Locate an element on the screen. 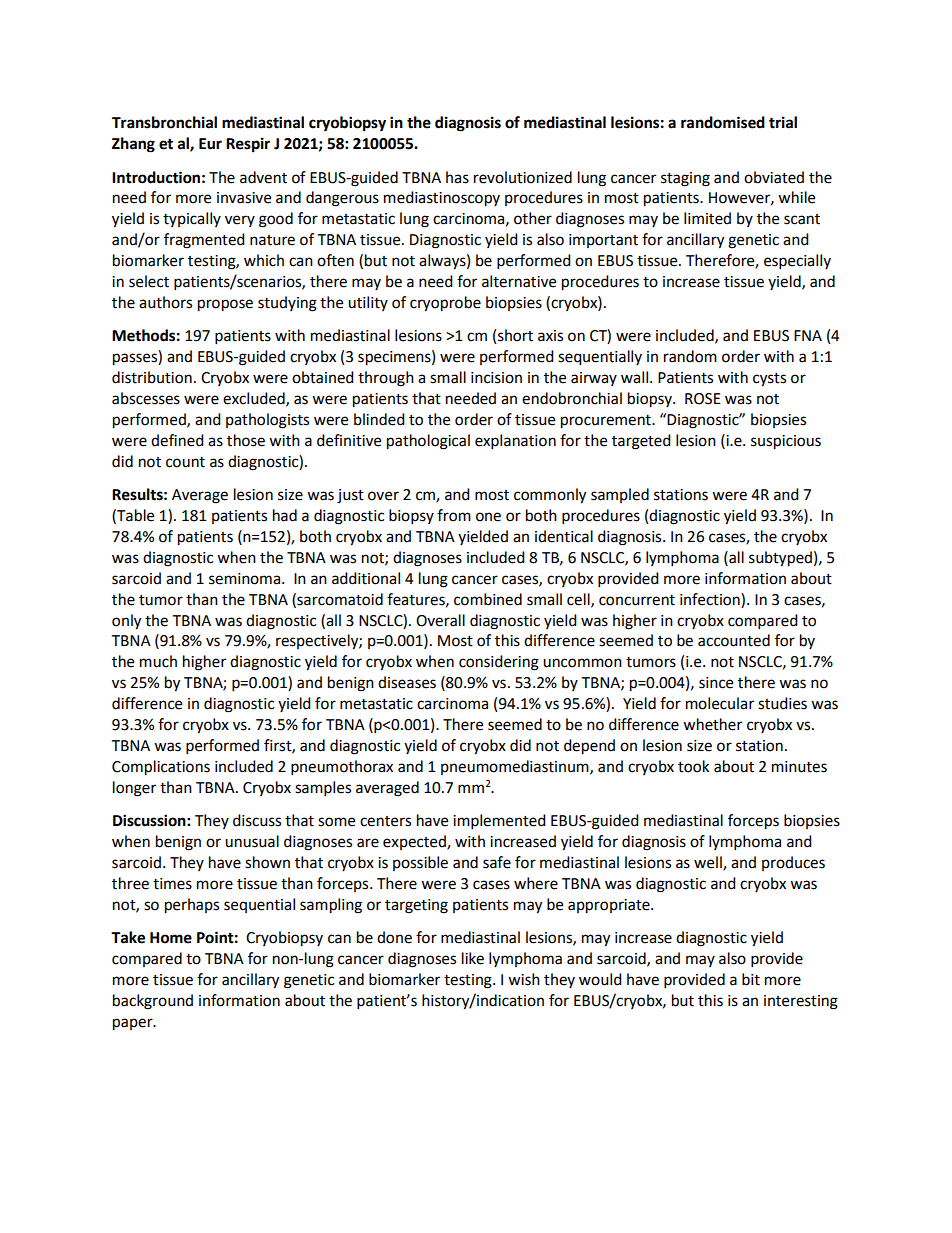 This screenshot has height=1233, width=952. took is located at coordinates (693, 766).
